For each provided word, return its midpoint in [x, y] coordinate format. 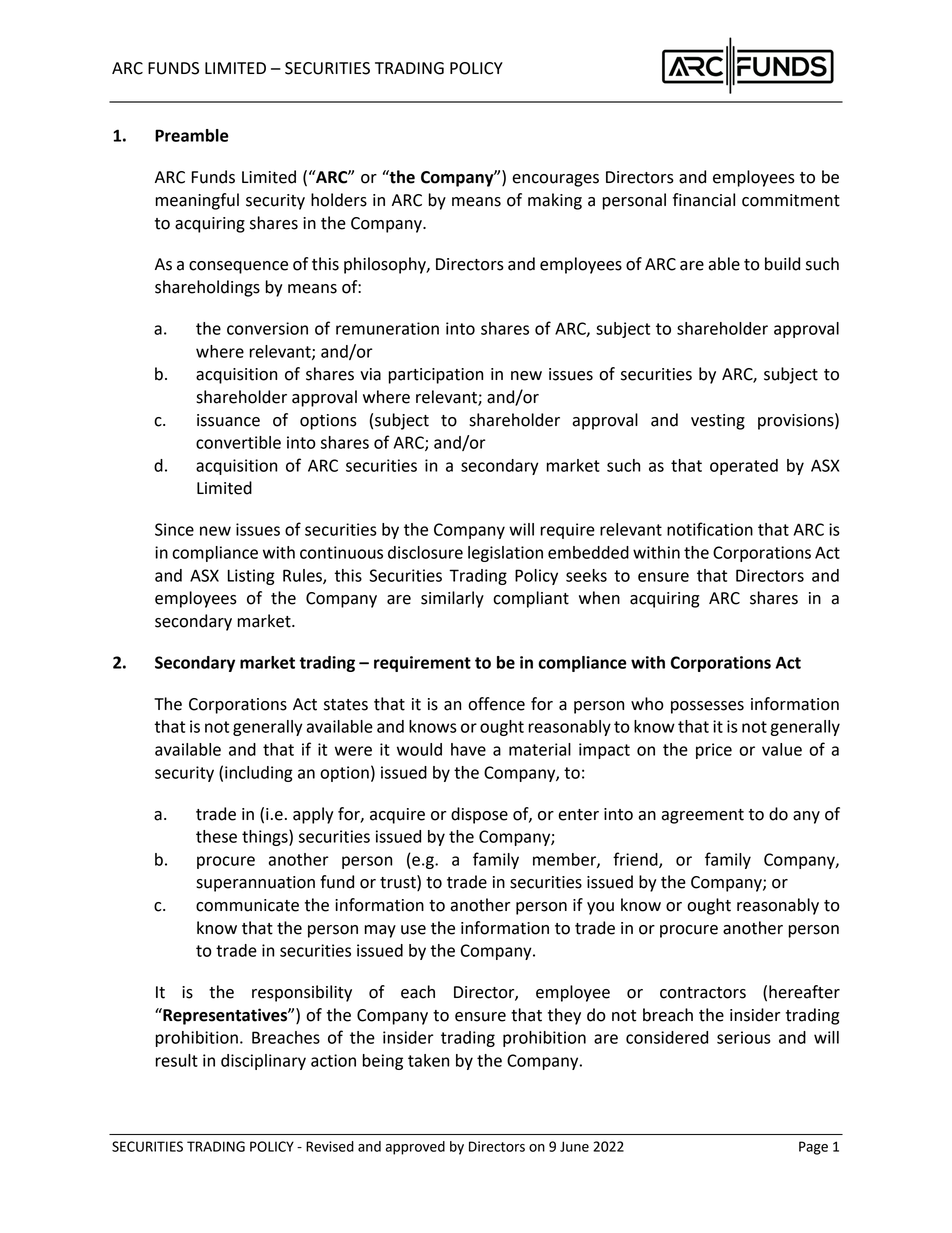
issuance [228, 420]
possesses [707, 707]
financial [704, 200]
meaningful [197, 201]
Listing [251, 577]
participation [435, 376]
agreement [702, 816]
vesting [718, 422]
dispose [479, 815]
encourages [555, 180]
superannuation [255, 884]
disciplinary [263, 1062]
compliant [531, 599]
